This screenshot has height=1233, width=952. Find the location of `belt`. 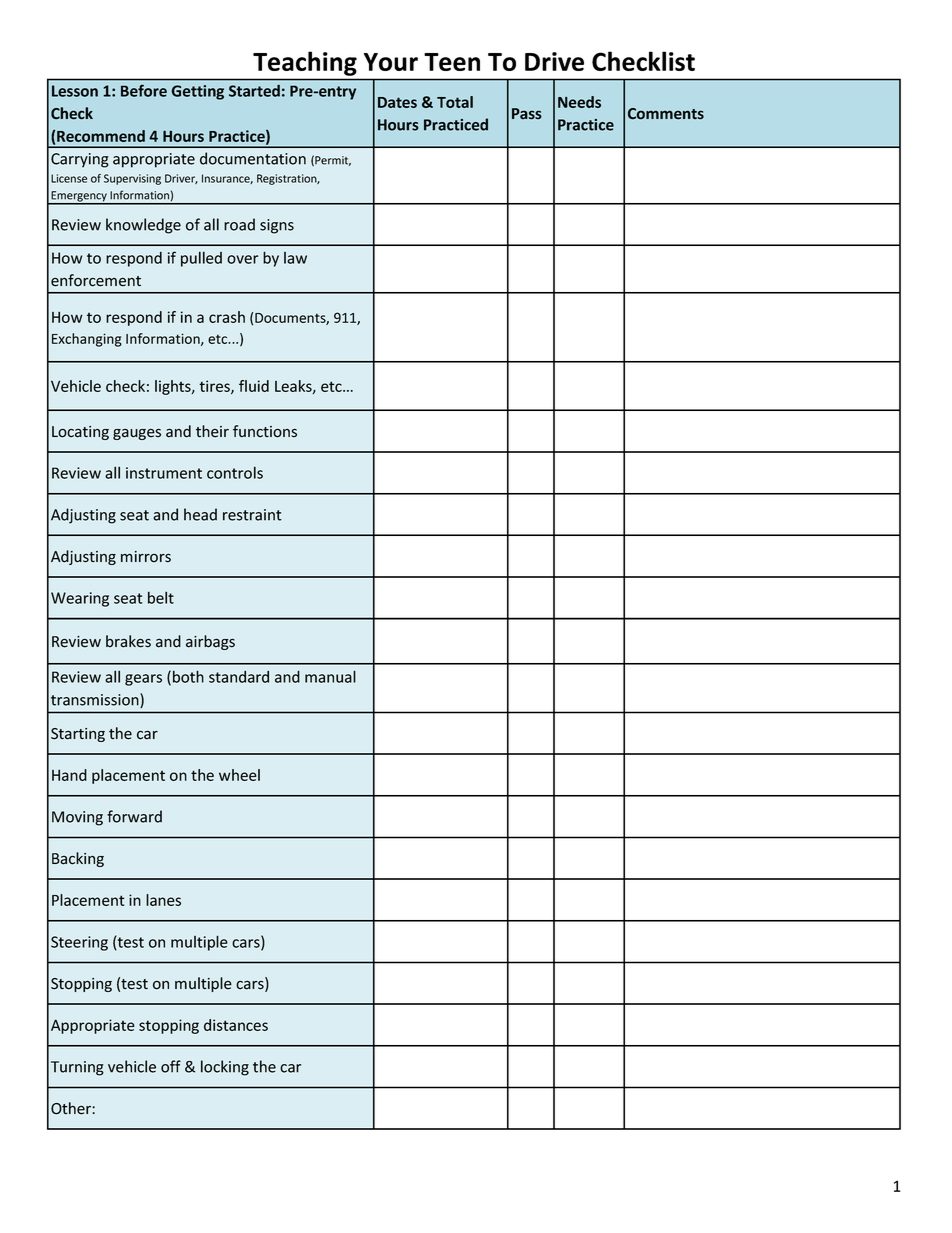

belt is located at coordinates (161, 597).
